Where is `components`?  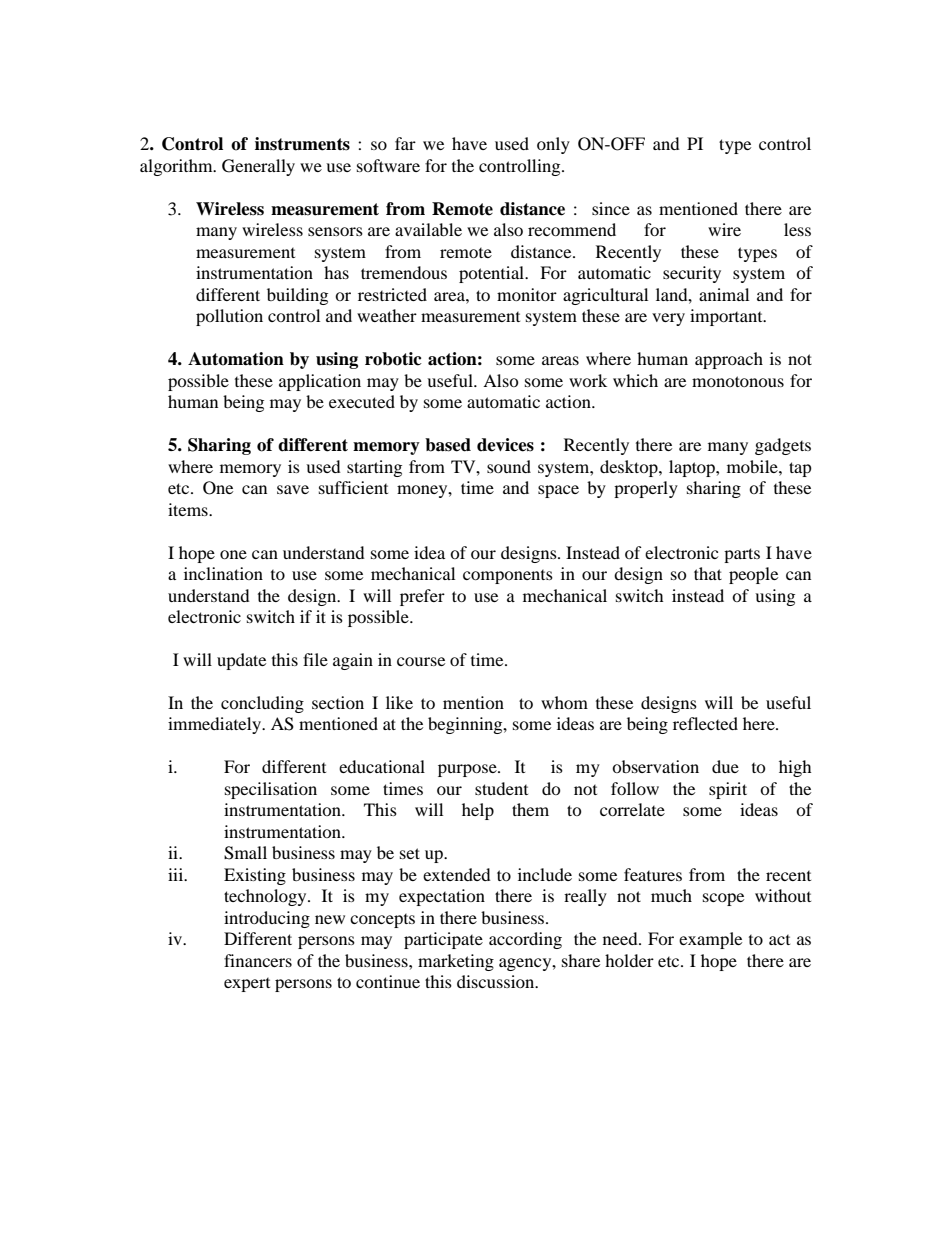
components is located at coordinates (508, 577).
